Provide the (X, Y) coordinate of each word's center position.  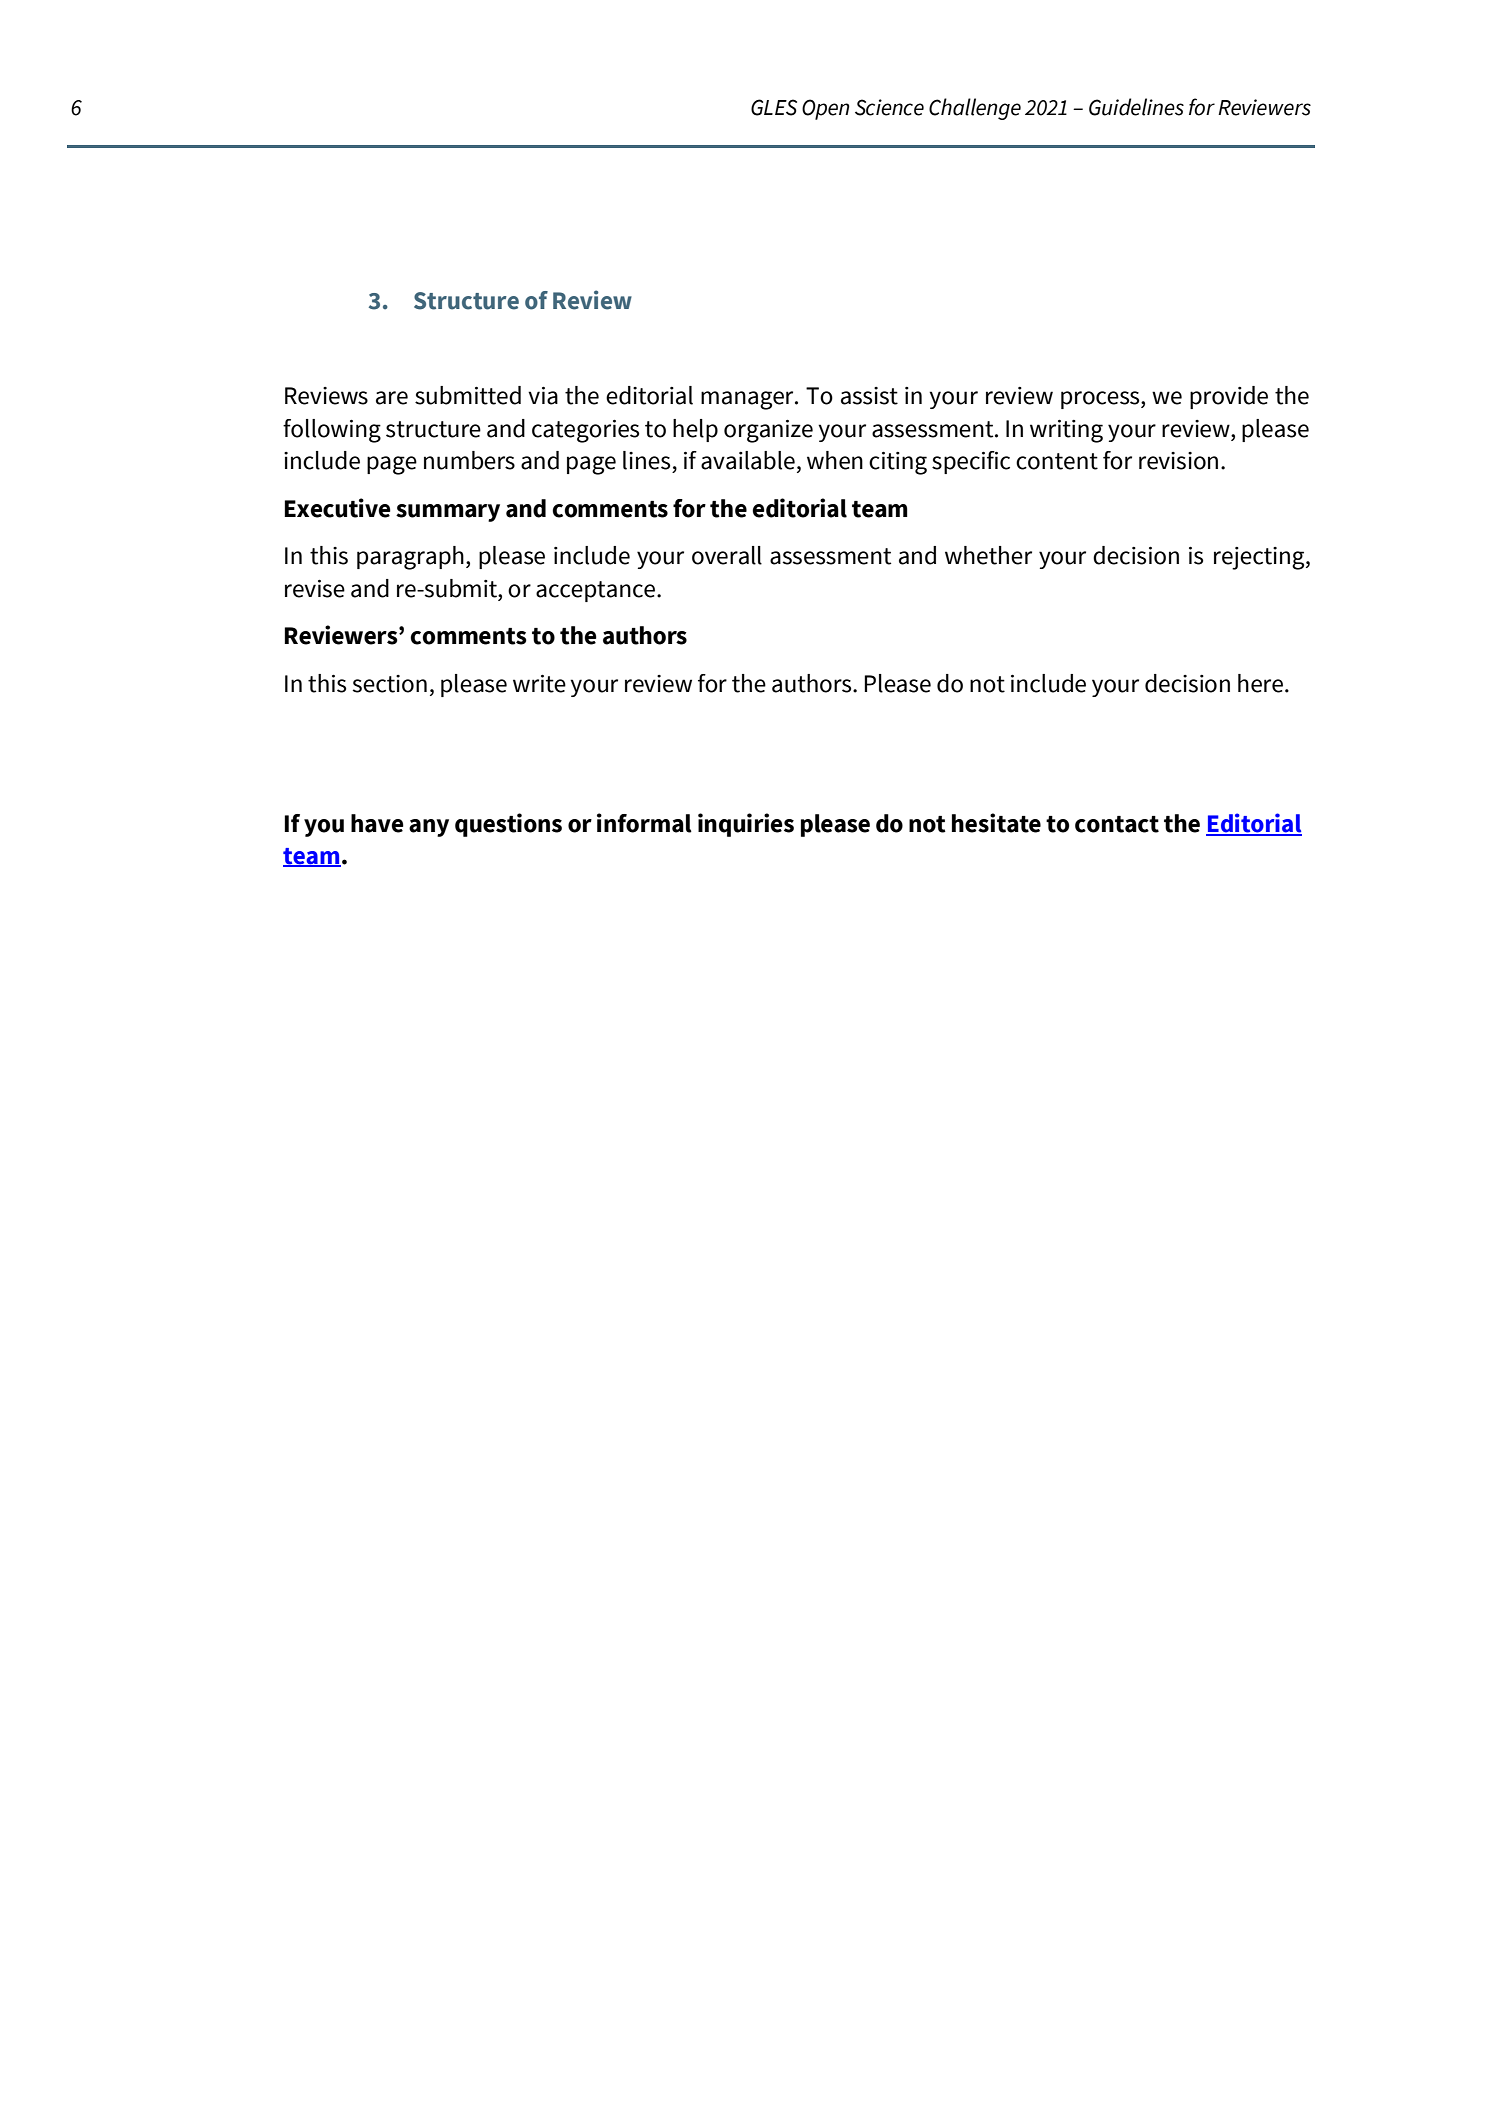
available (748, 460)
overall (727, 555)
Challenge (975, 109)
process (1101, 400)
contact (1117, 824)
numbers (469, 460)
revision (1178, 461)
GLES (774, 107)
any (429, 828)
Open (826, 109)
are (392, 398)
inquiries (746, 825)
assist (869, 396)
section (390, 684)
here (1260, 683)
